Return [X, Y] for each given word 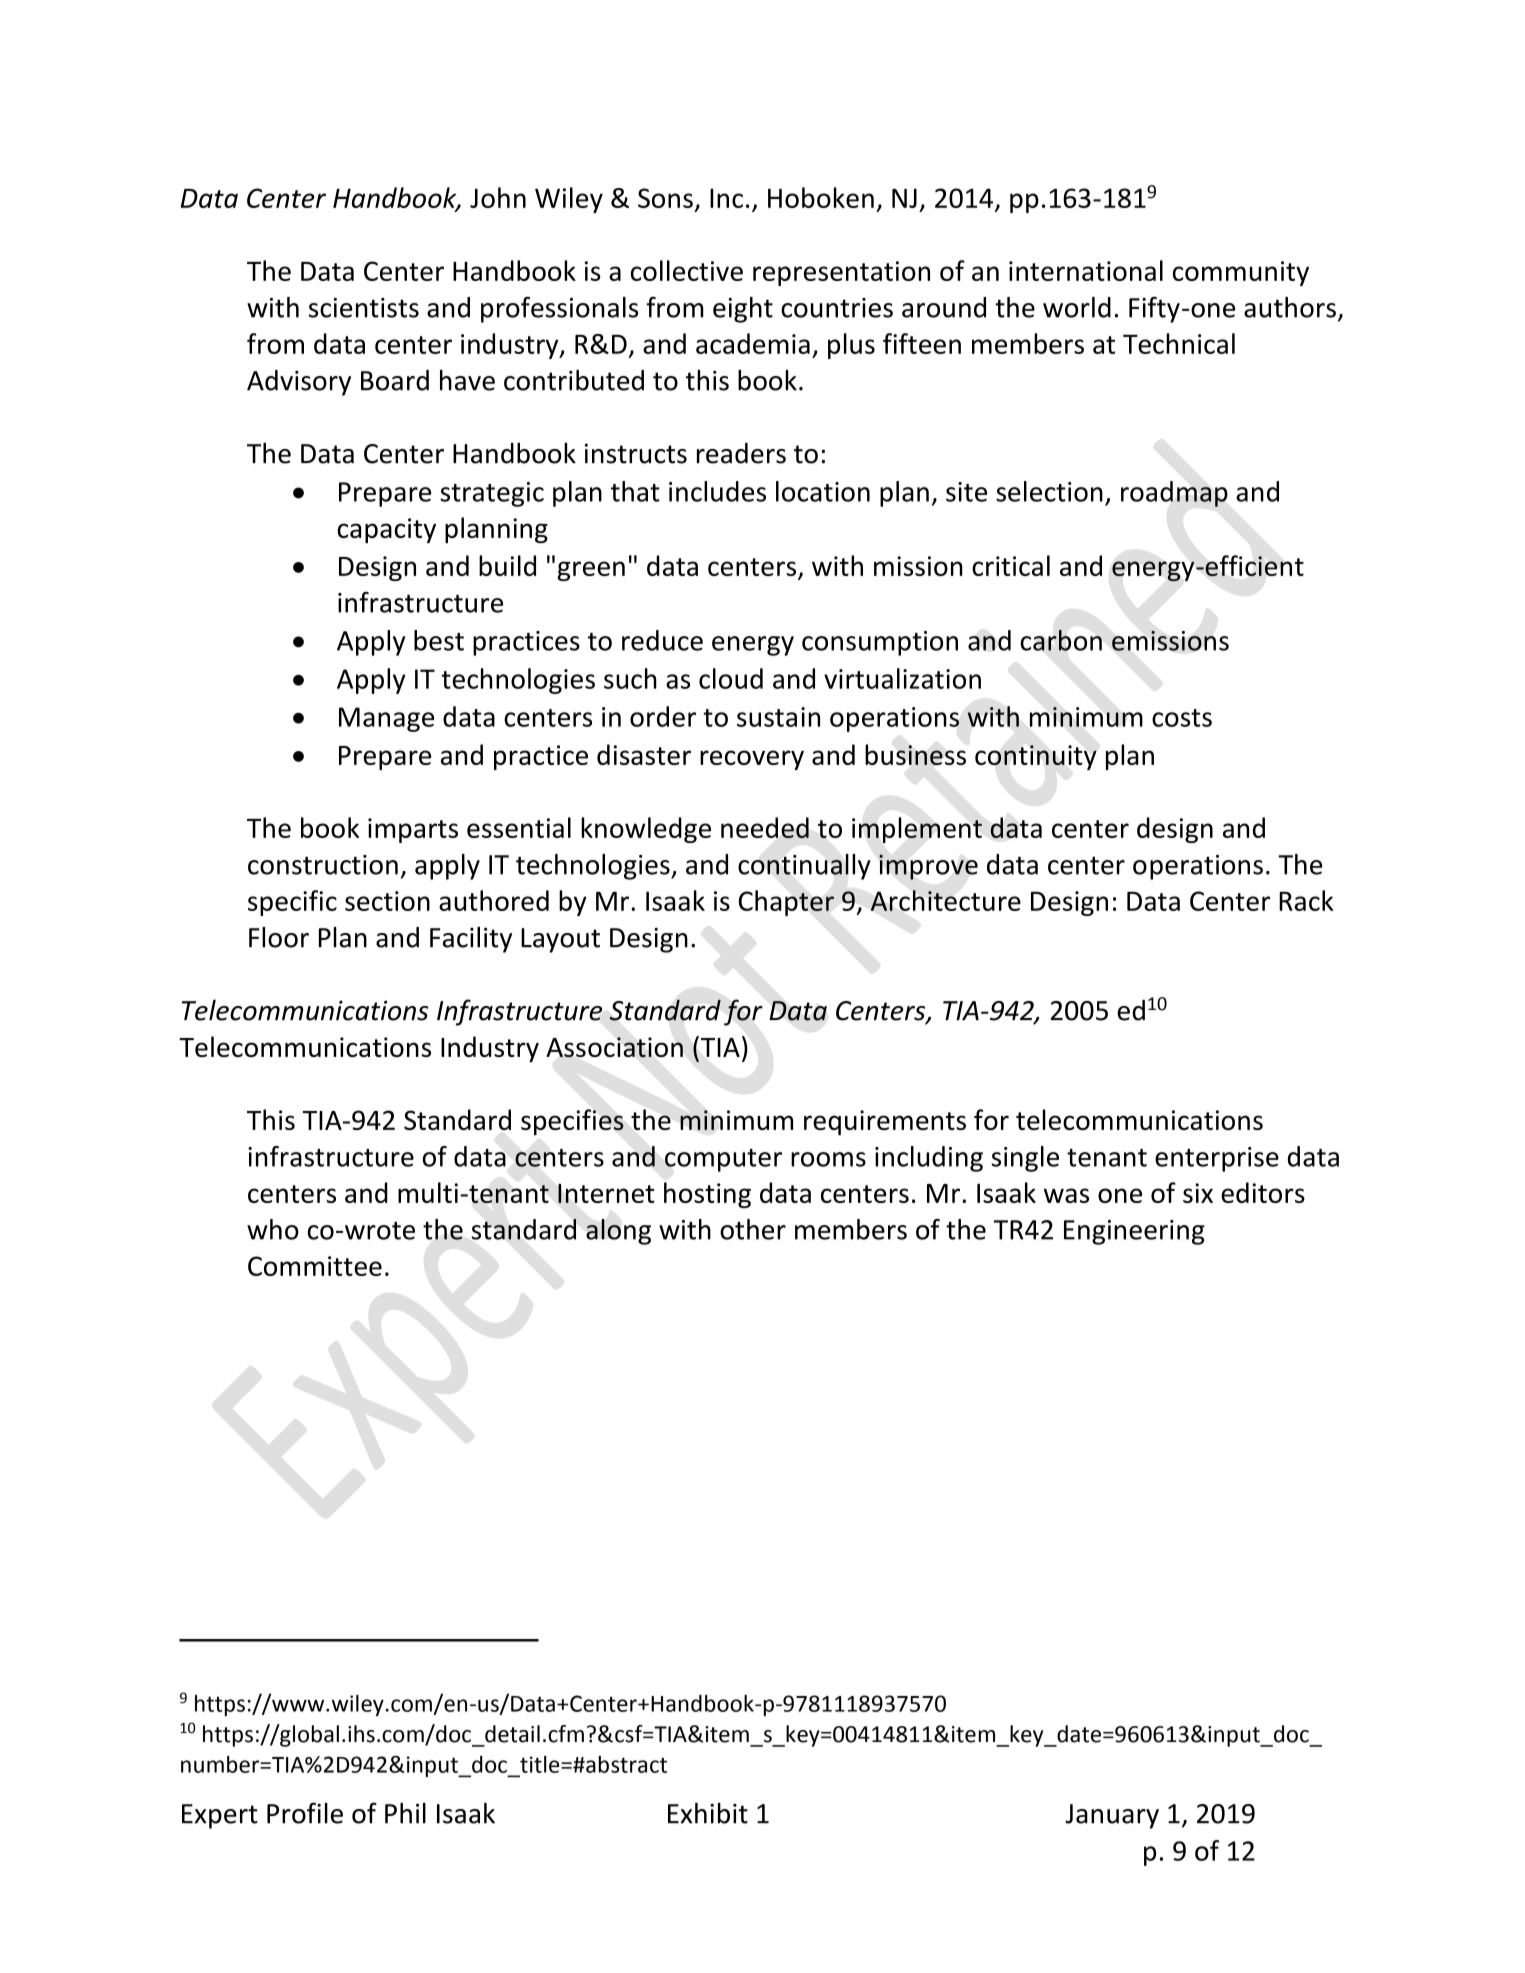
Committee [315, 1266]
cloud [731, 678]
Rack [1306, 900]
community [1241, 273]
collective [687, 270]
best [439, 640]
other [753, 1229]
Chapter [786, 903]
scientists [364, 308]
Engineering [1134, 1232]
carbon [1061, 640]
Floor [279, 937]
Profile [305, 1813]
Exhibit [708, 1813]
